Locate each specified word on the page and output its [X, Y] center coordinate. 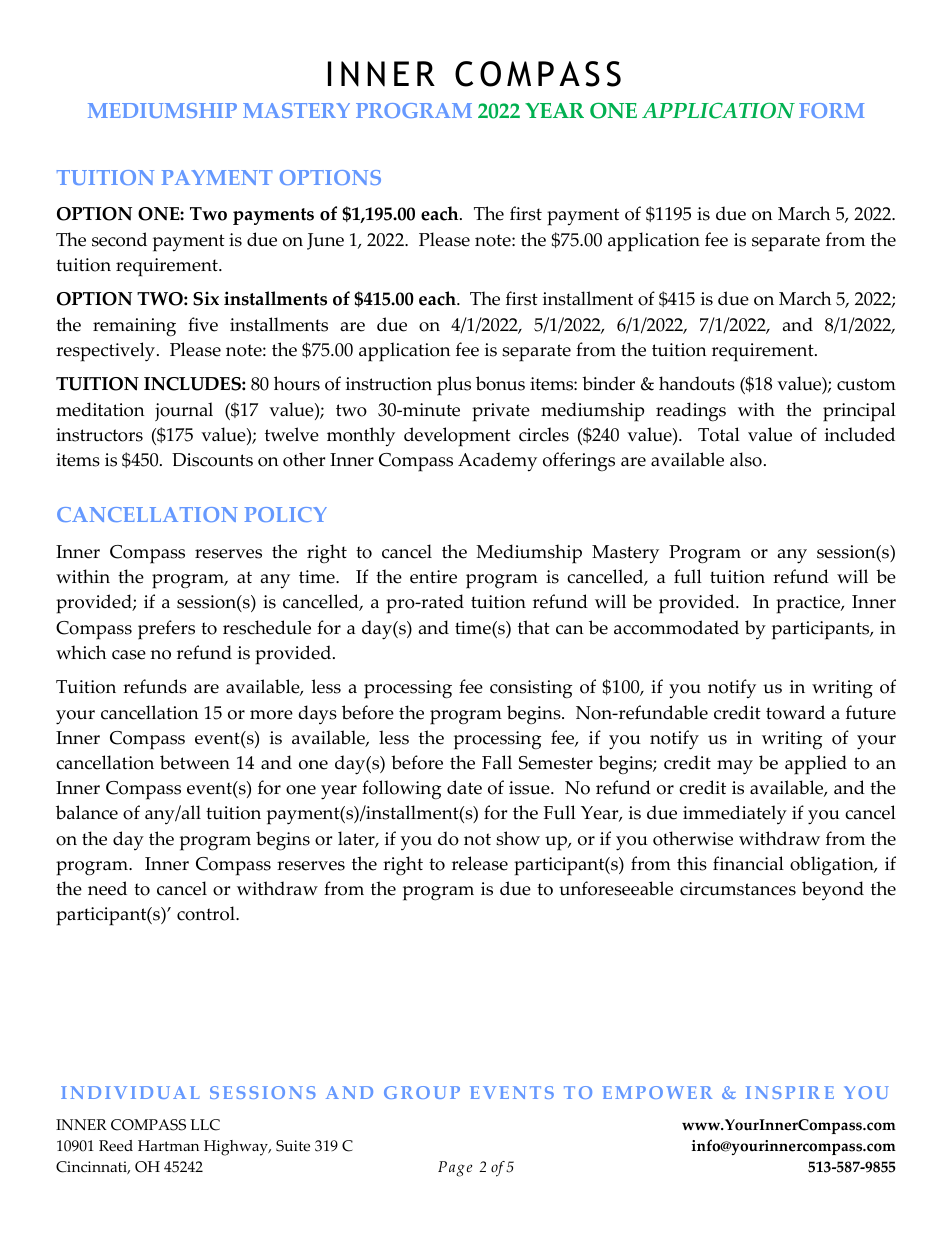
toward [795, 712]
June [325, 241]
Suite [293, 1146]
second [119, 239]
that [534, 627]
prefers [166, 630]
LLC [205, 1125]
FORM [831, 110]
